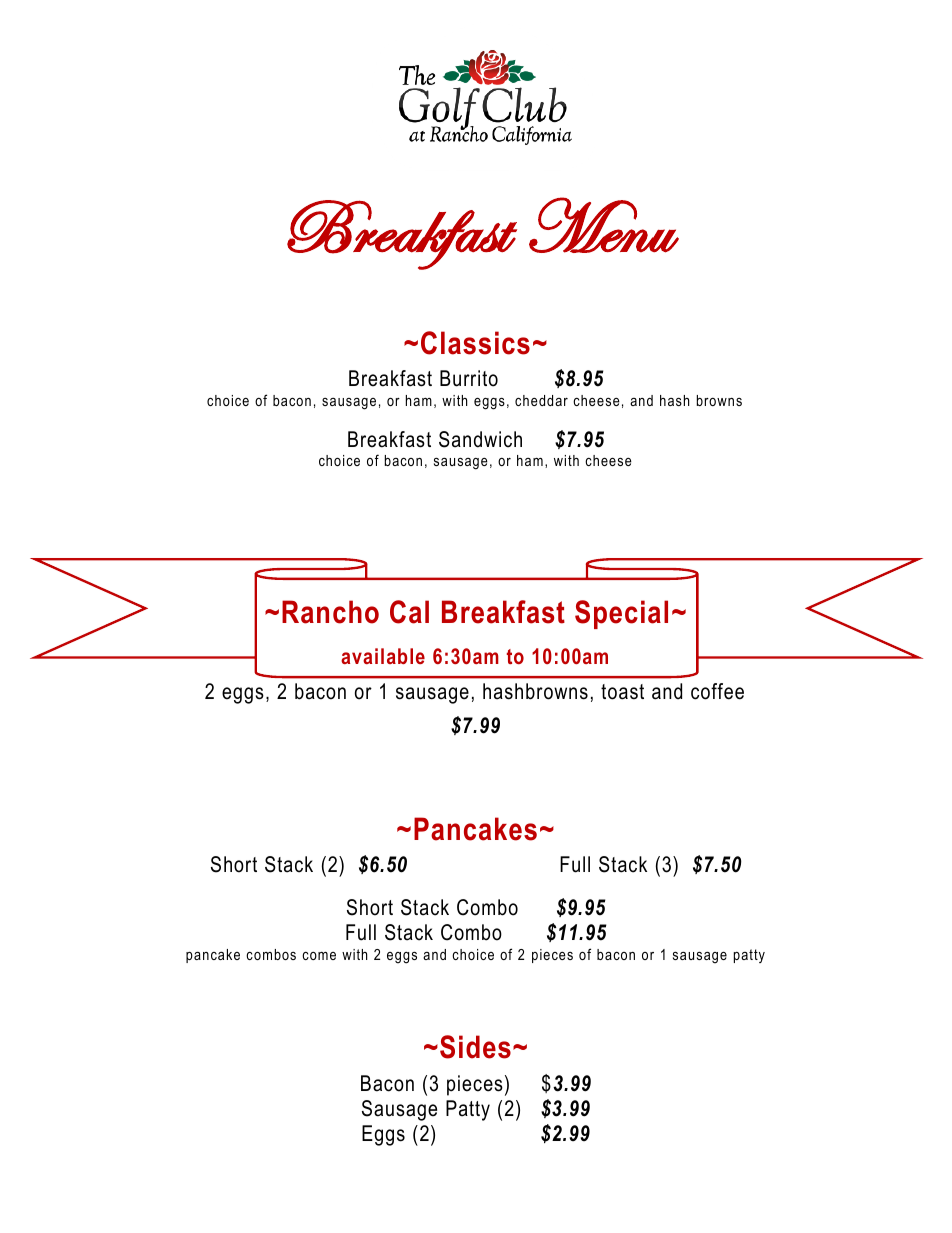 The width and height of the document is (952, 1233). Describe the element at coordinates (717, 691) in the document. I see `coffee` at that location.
